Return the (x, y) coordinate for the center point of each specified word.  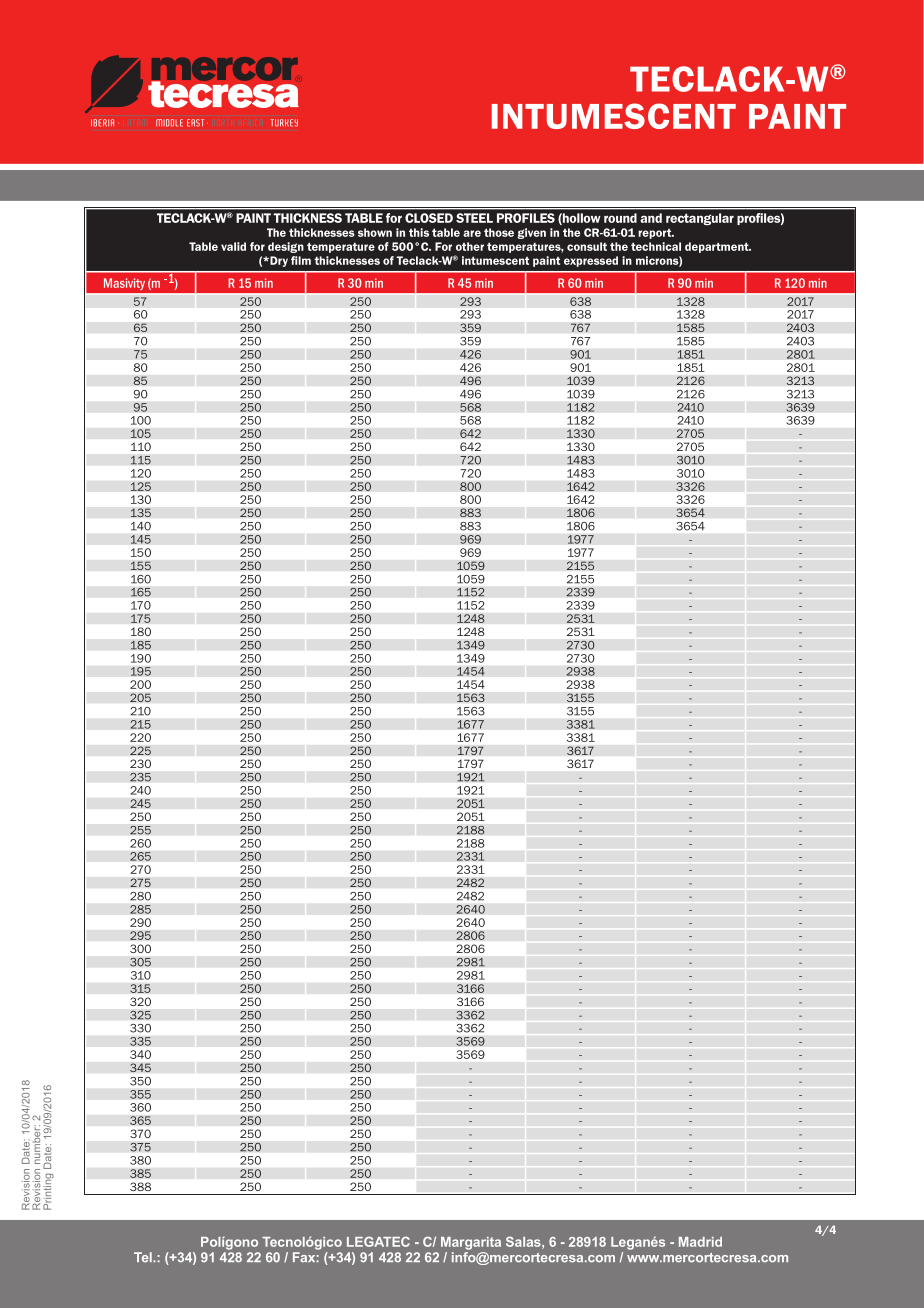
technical (656, 246)
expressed (591, 261)
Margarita (471, 1243)
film (301, 260)
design (286, 247)
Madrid (700, 1242)
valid (233, 246)
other (470, 246)
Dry (278, 261)
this (419, 232)
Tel (144, 1257)
